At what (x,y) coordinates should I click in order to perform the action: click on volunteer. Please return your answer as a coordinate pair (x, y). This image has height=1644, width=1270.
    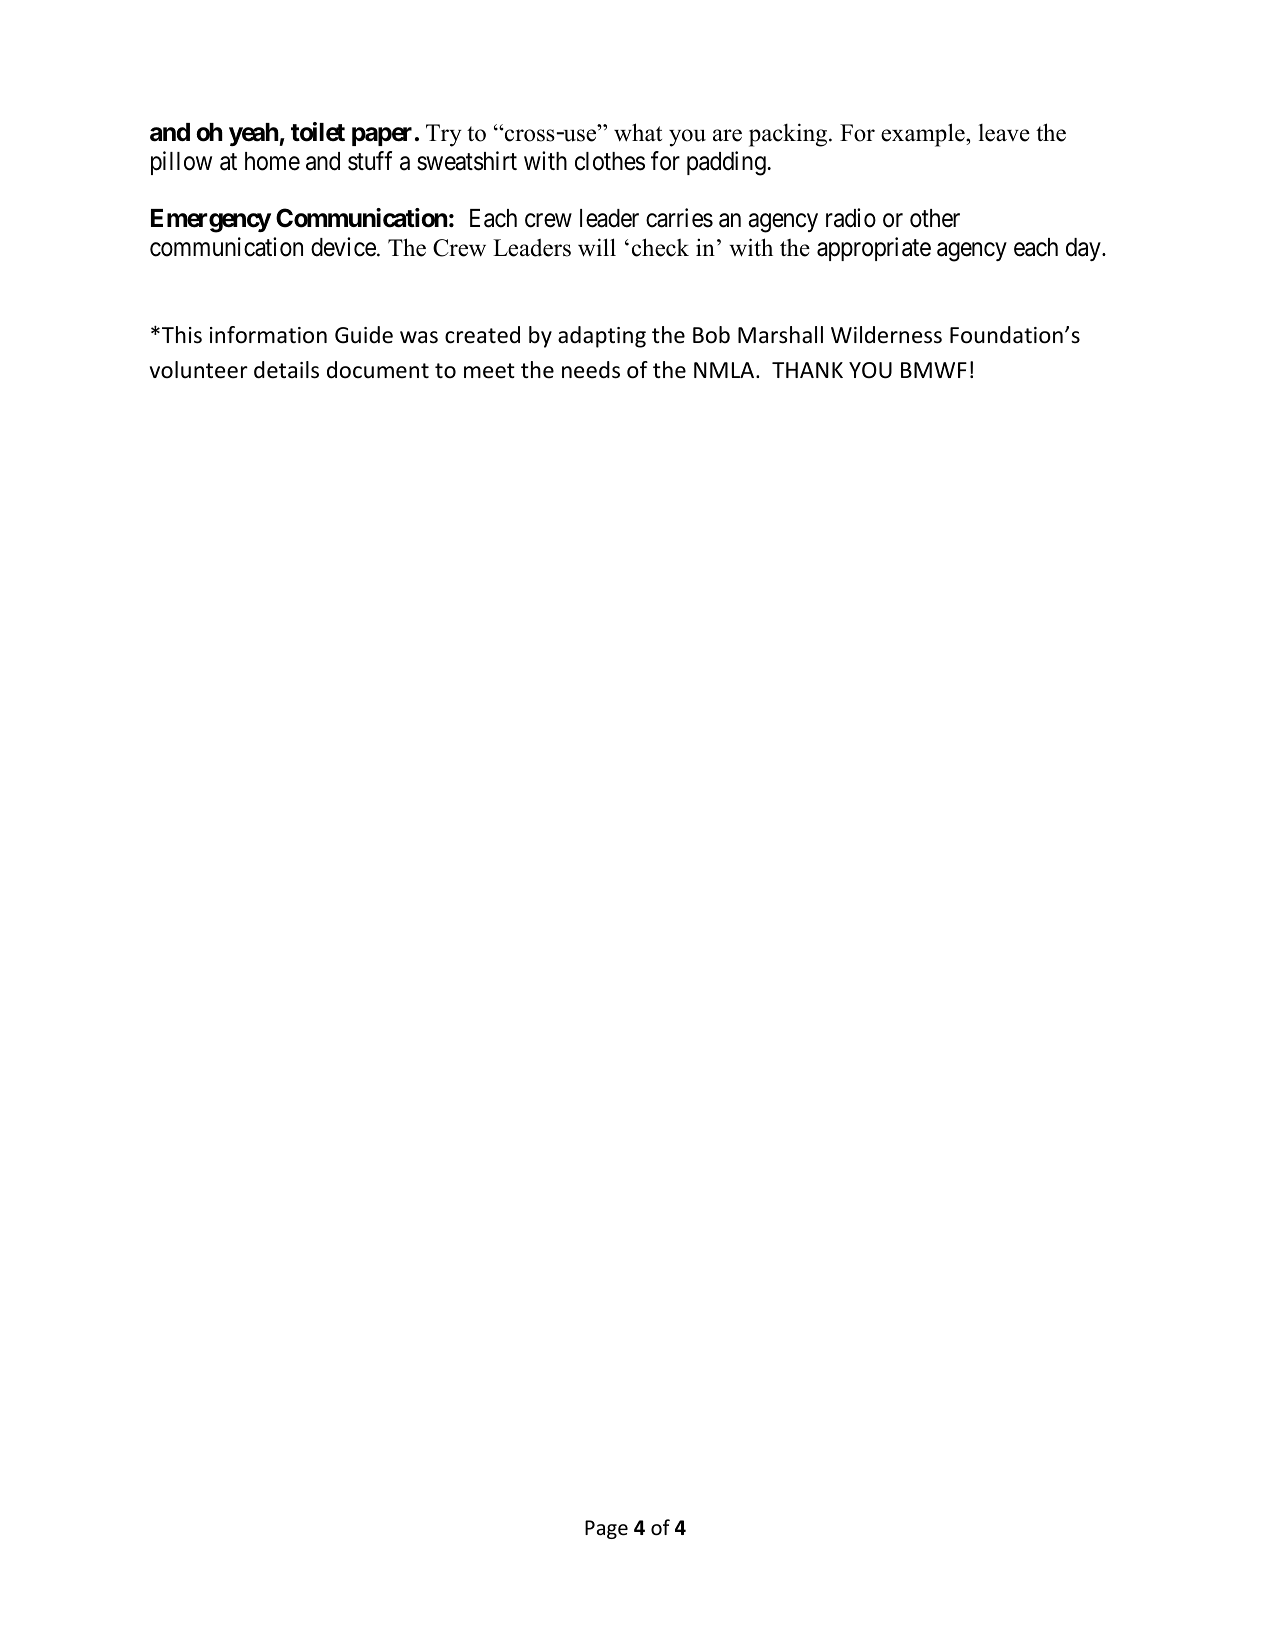
    Looking at the image, I should click on (199, 370).
